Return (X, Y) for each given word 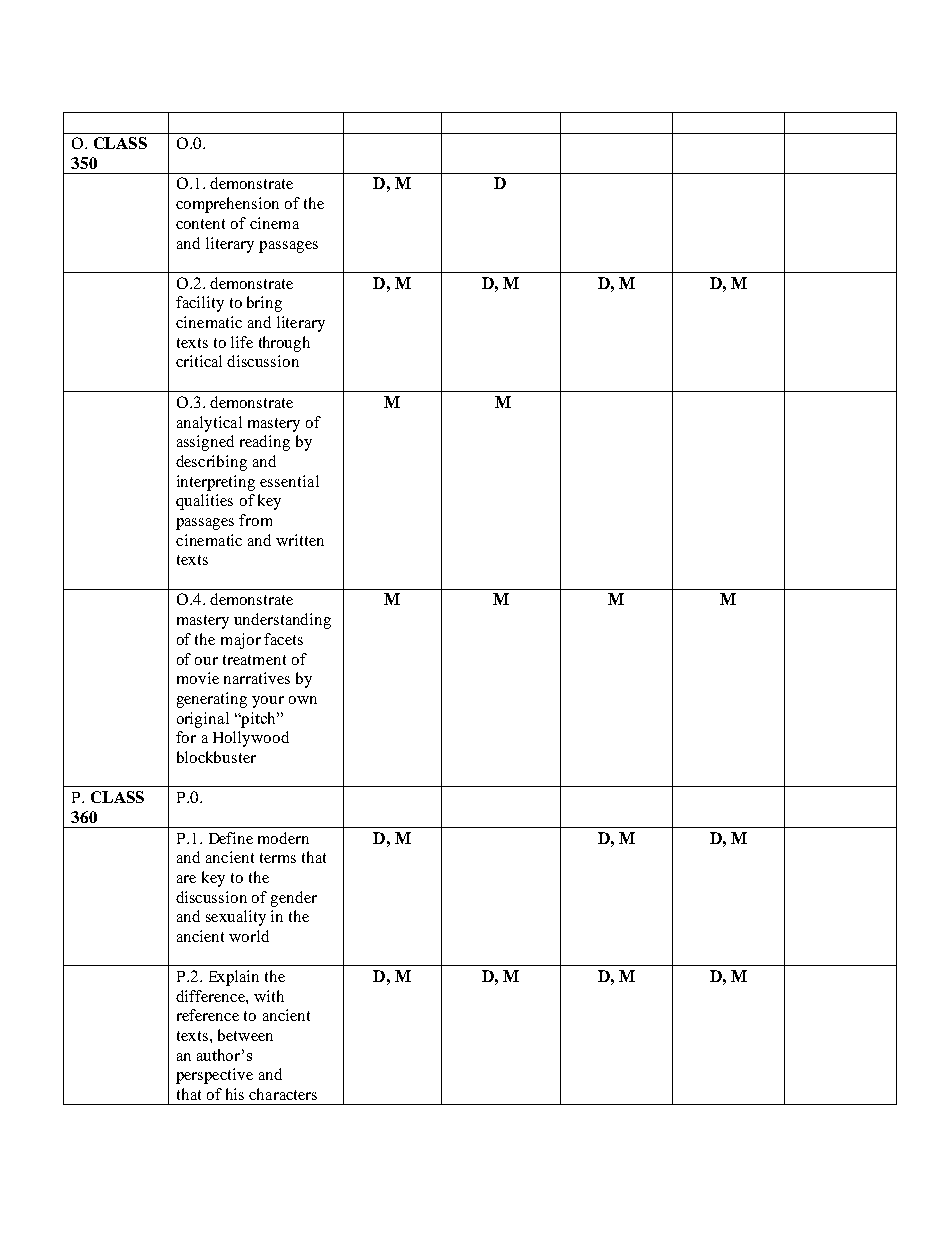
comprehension (227, 205)
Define (231, 838)
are (186, 879)
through (284, 344)
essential (289, 481)
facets (283, 639)
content (200, 224)
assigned (205, 443)
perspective (214, 1076)
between (245, 1035)
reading (265, 443)
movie (198, 678)
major (241, 641)
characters (283, 1094)
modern (283, 838)
